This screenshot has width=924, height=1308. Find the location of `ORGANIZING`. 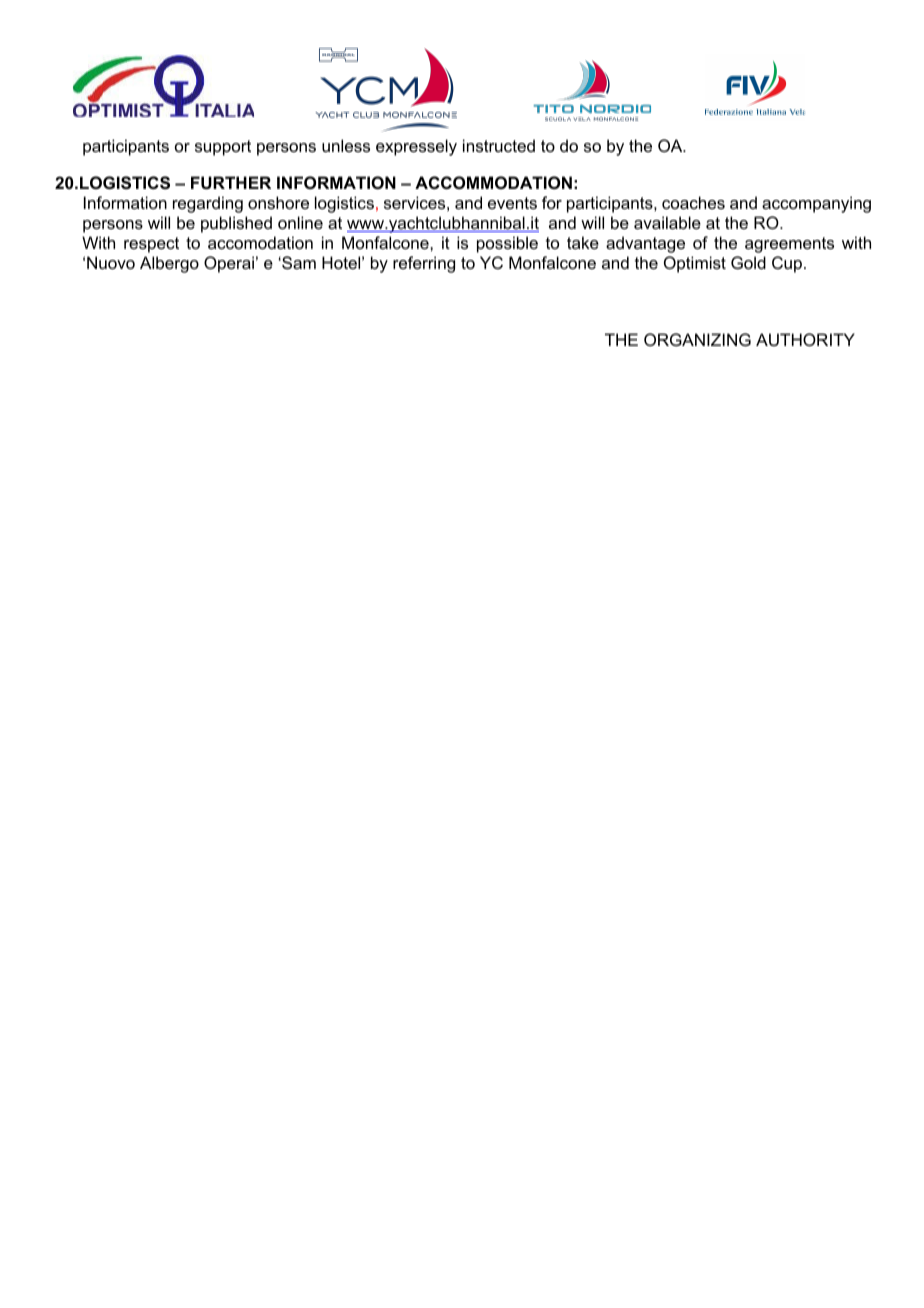

ORGANIZING is located at coordinates (697, 339).
